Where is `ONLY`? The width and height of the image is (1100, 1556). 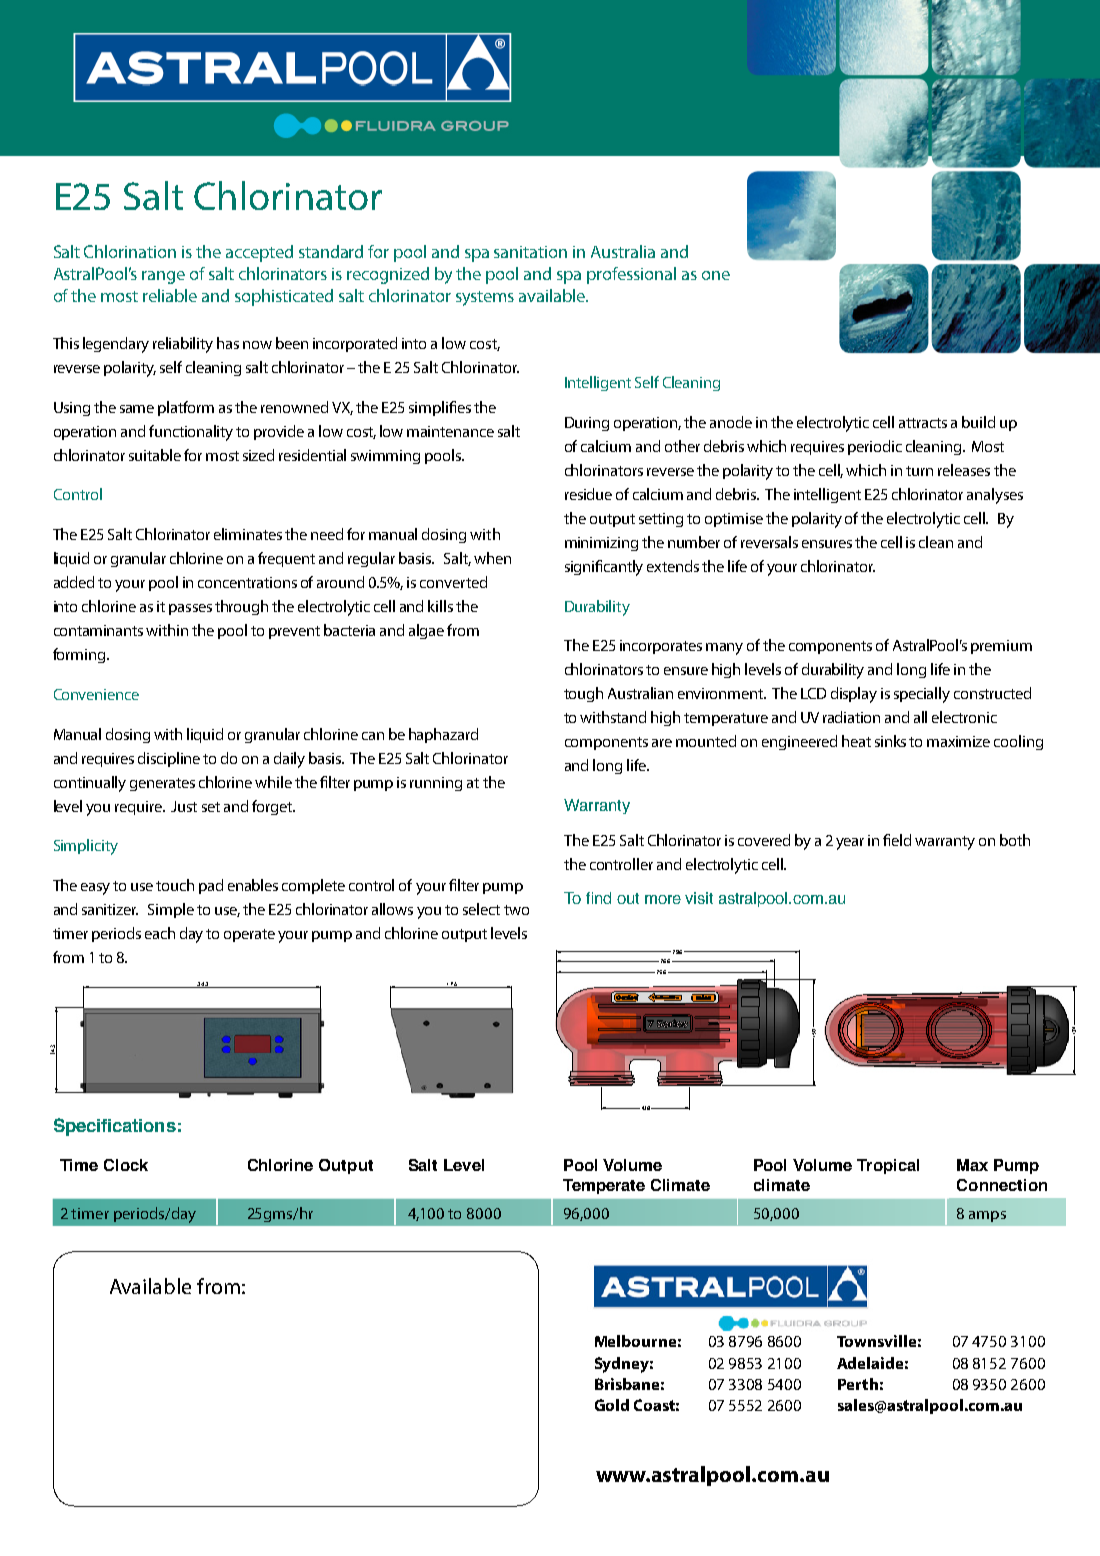
ONLY is located at coordinates (86, 1211).
